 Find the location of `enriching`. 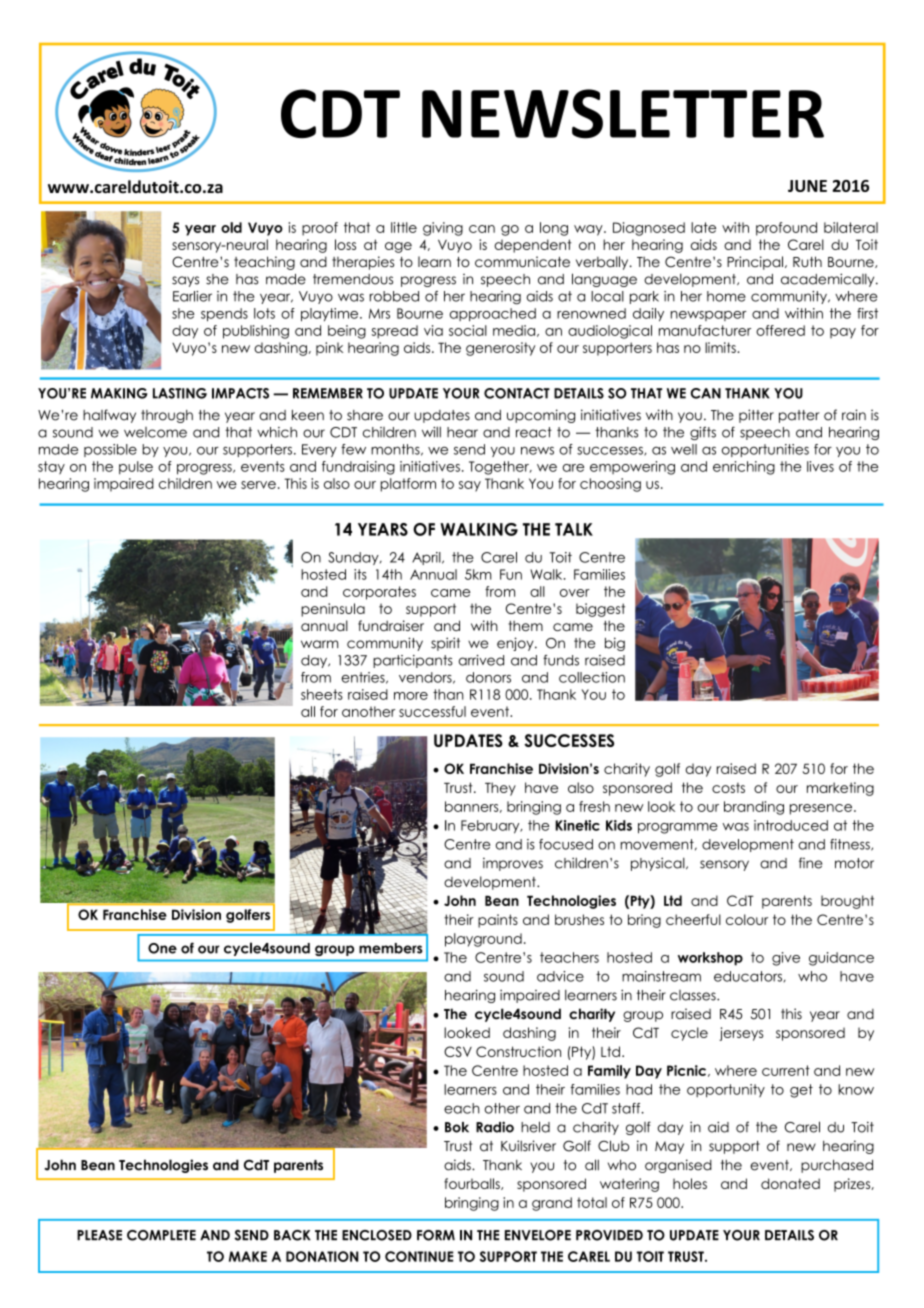

enriching is located at coordinates (744, 468).
